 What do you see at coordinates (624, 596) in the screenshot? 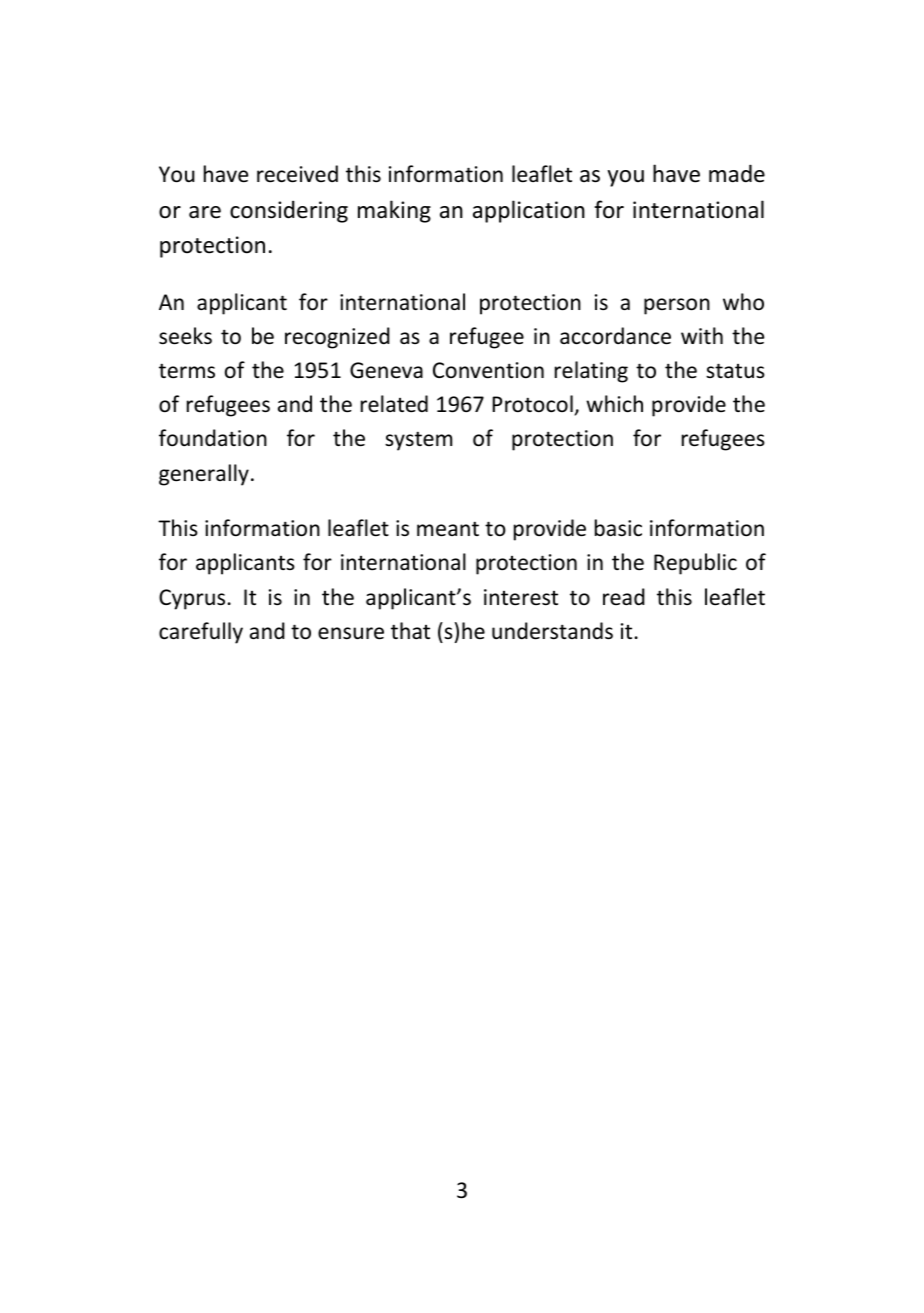
I see `read` at bounding box center [624, 596].
